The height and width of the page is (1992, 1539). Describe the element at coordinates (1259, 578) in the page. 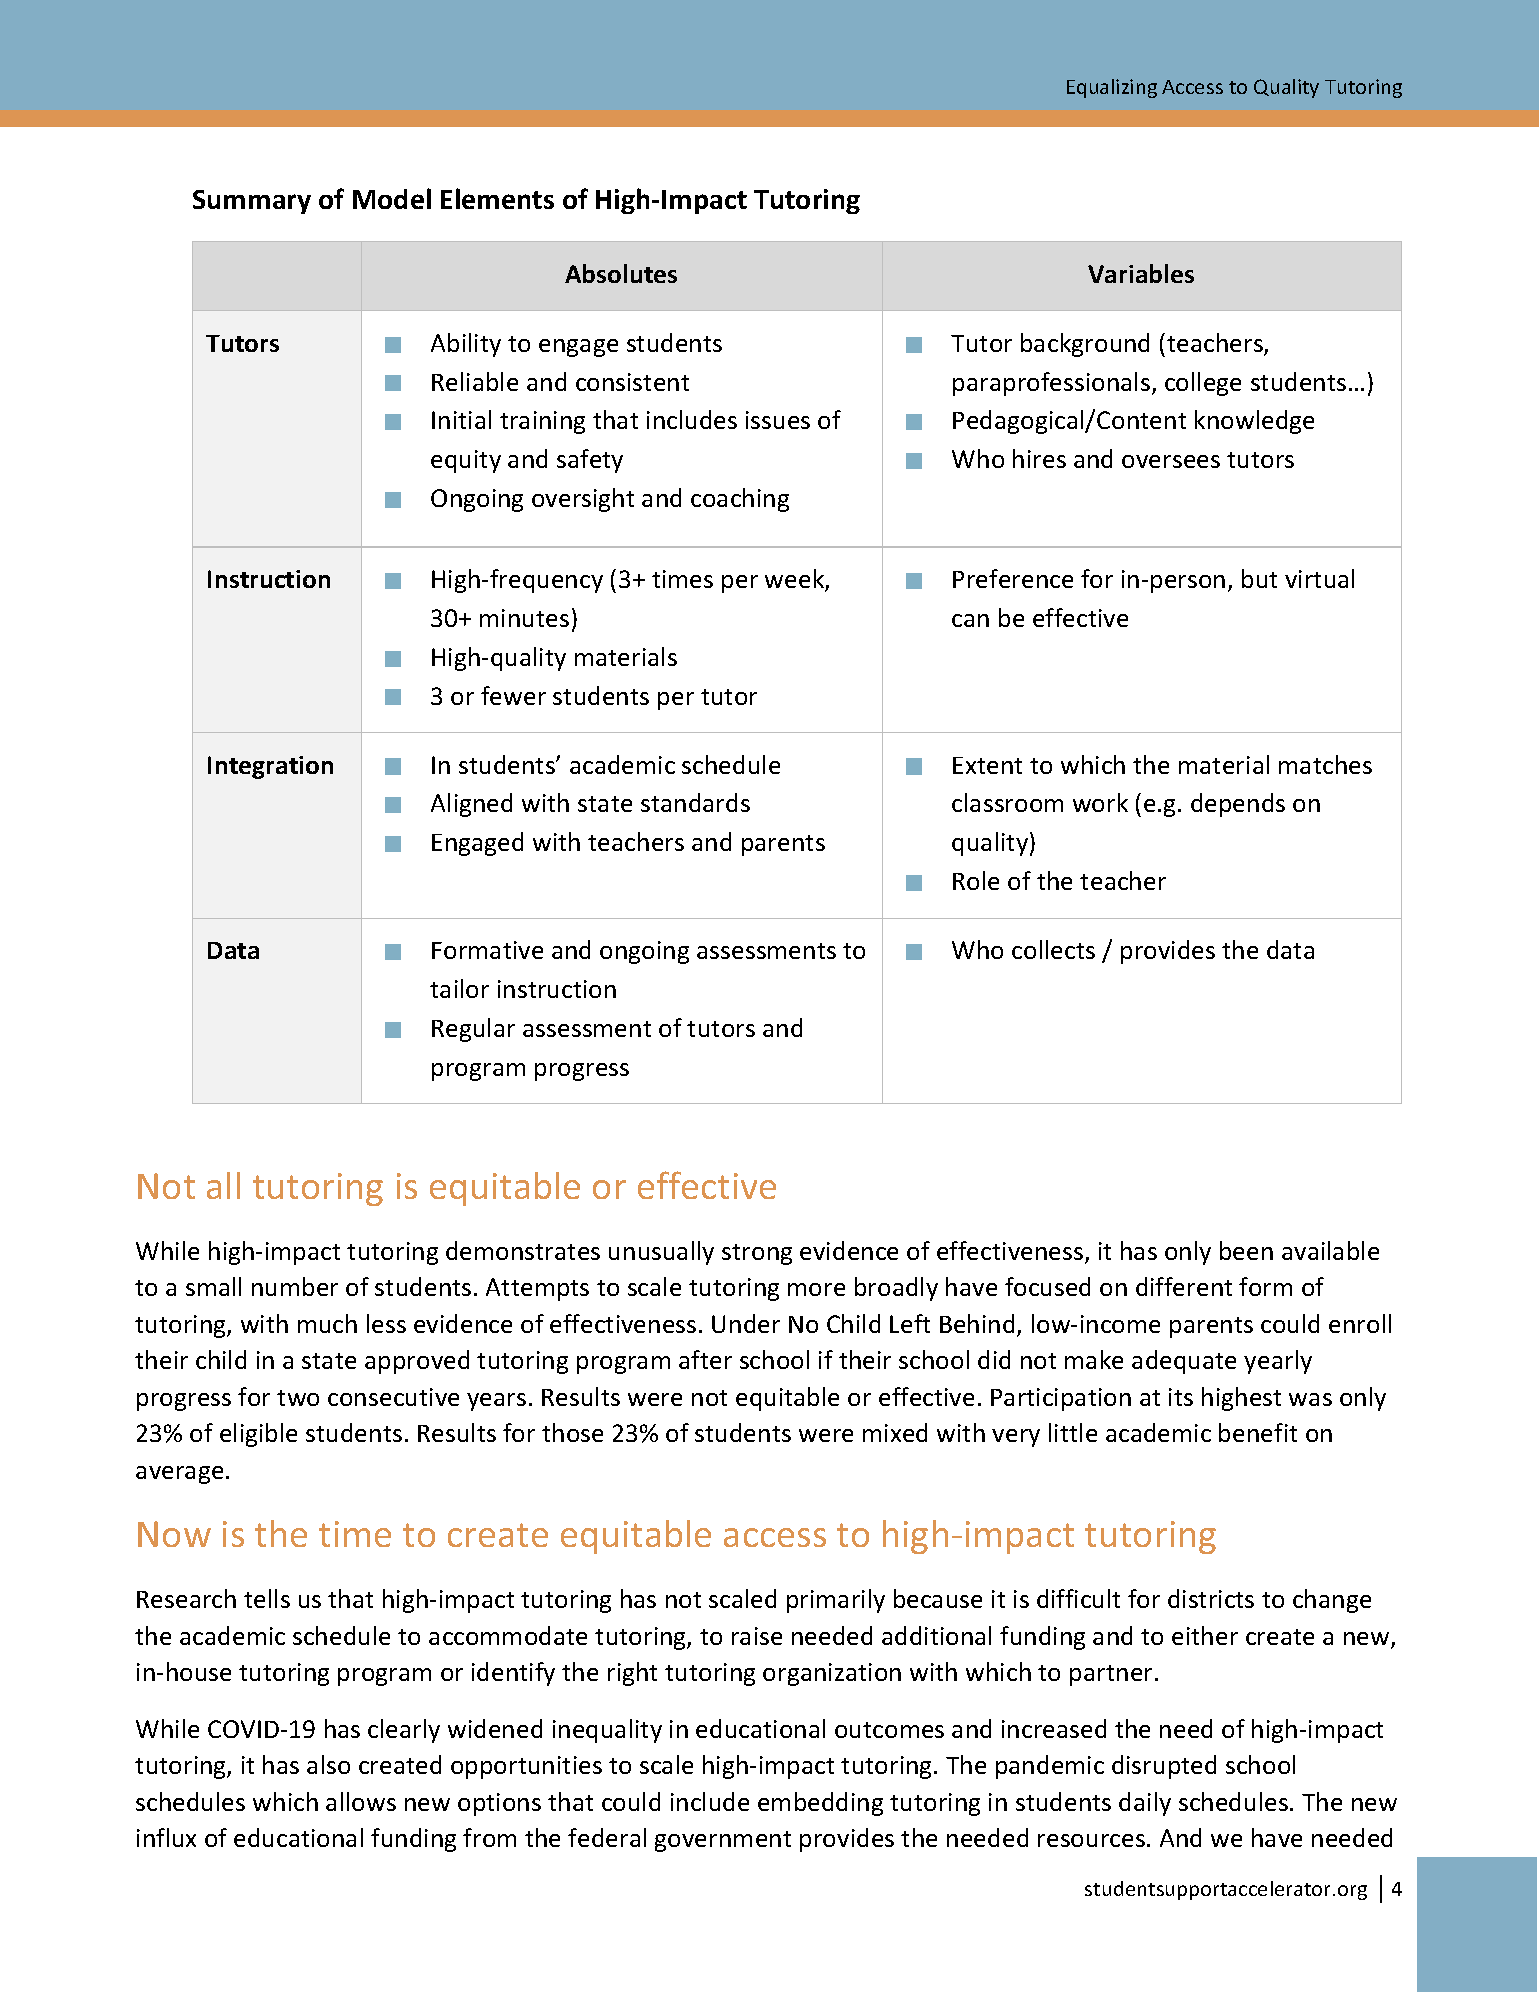

I see `but` at that location.
